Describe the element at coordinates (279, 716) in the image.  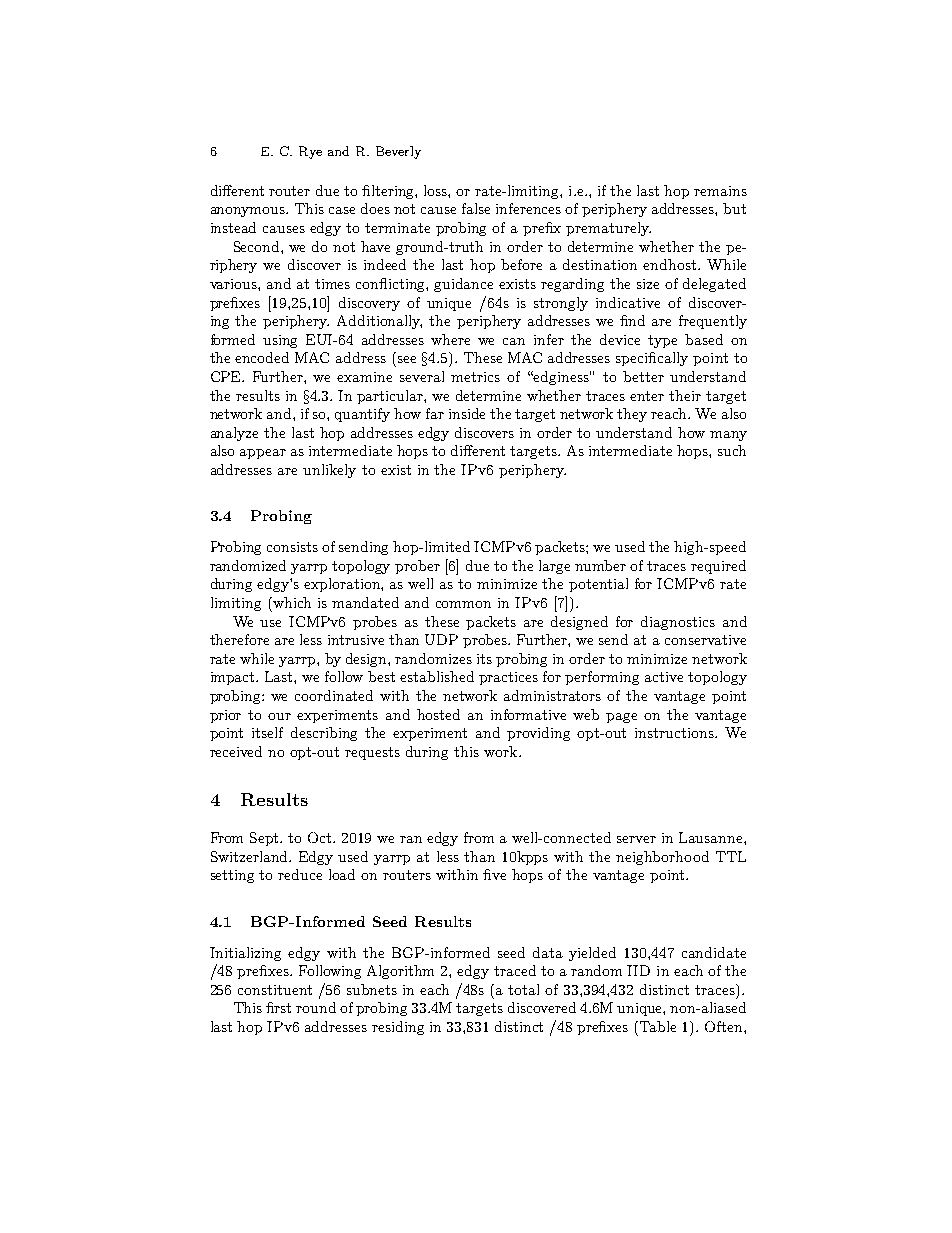
I see `our` at that location.
